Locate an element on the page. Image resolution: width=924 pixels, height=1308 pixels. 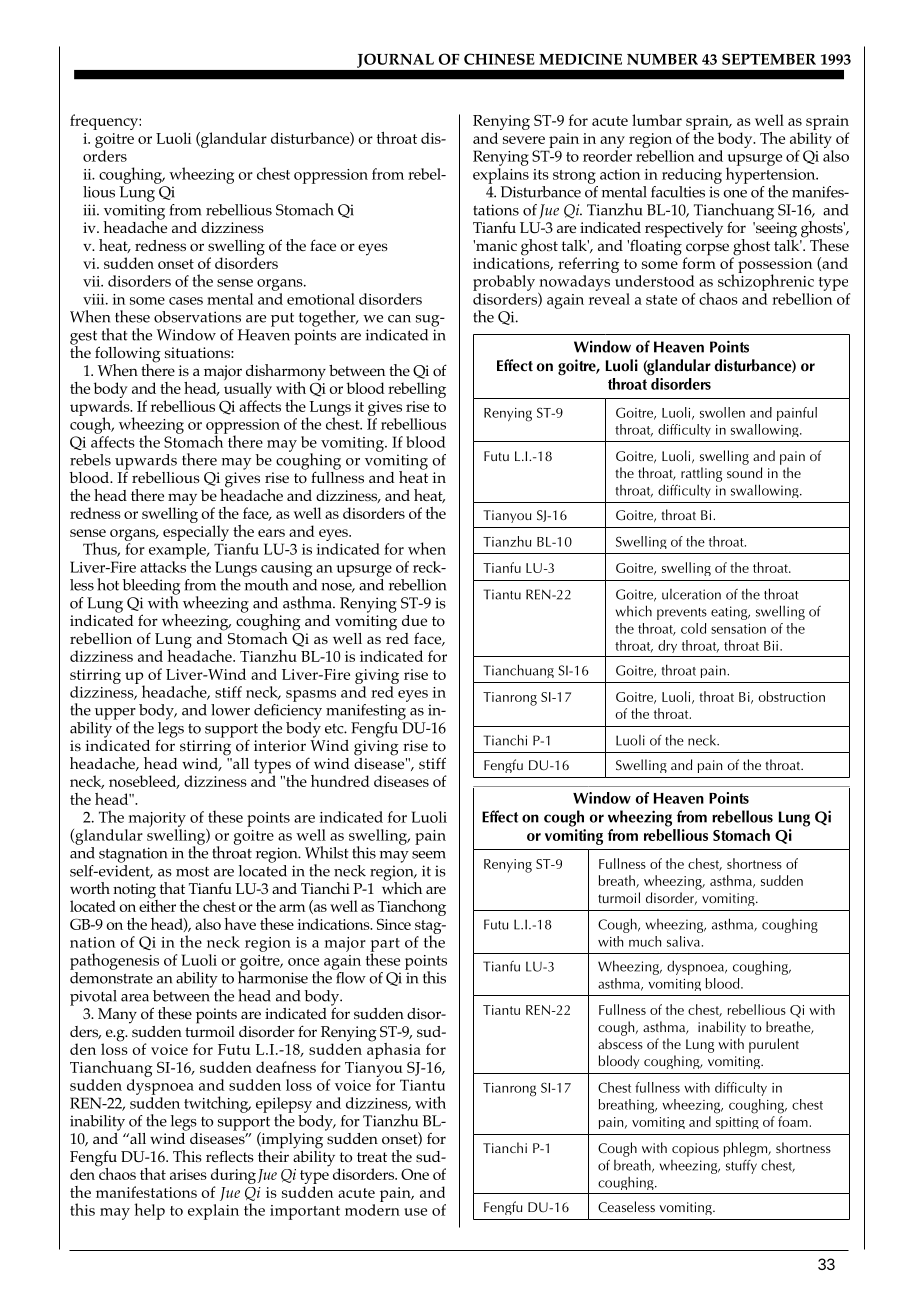
either is located at coordinates (157, 904).
